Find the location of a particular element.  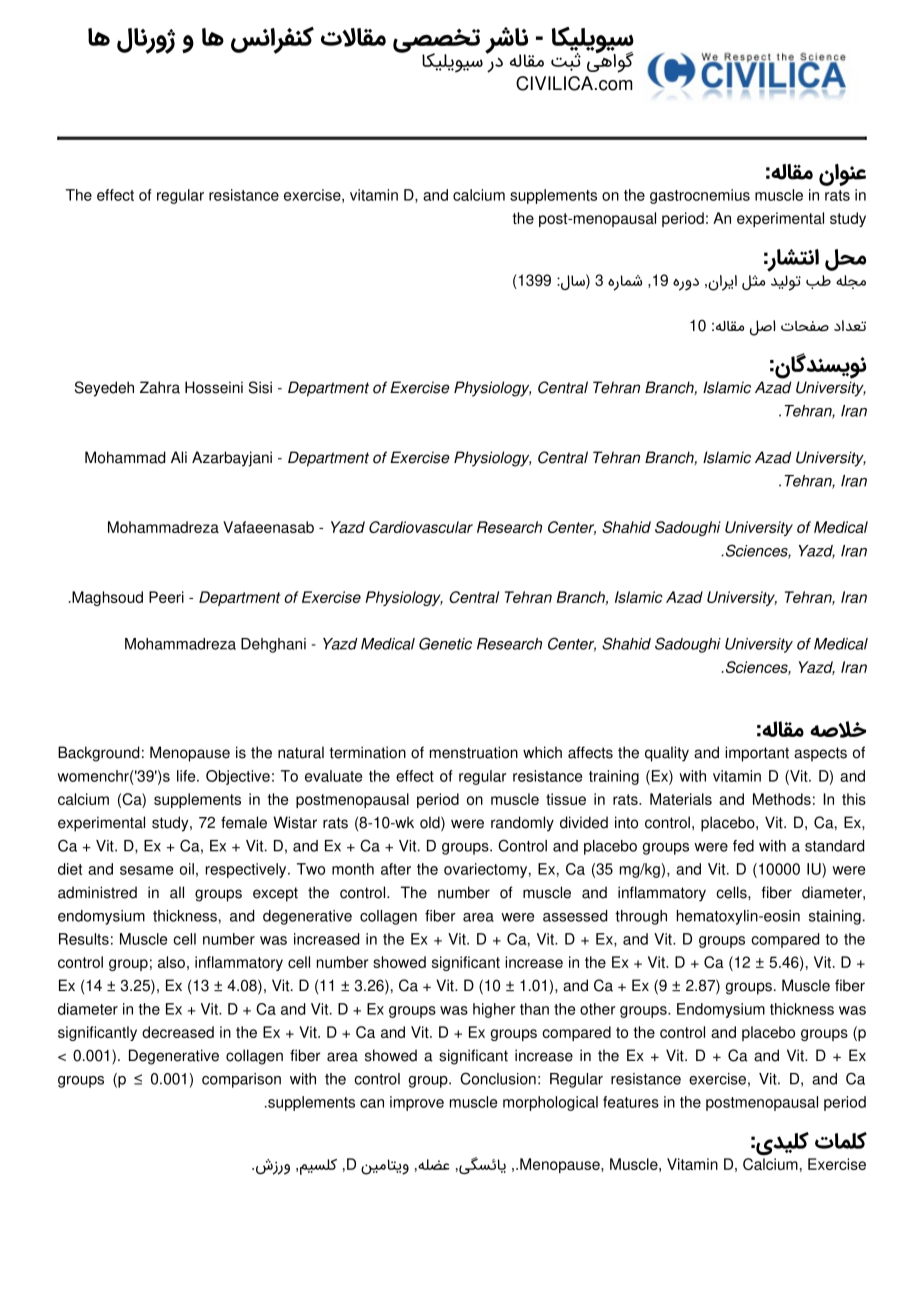

Methods is located at coordinates (782, 799).
